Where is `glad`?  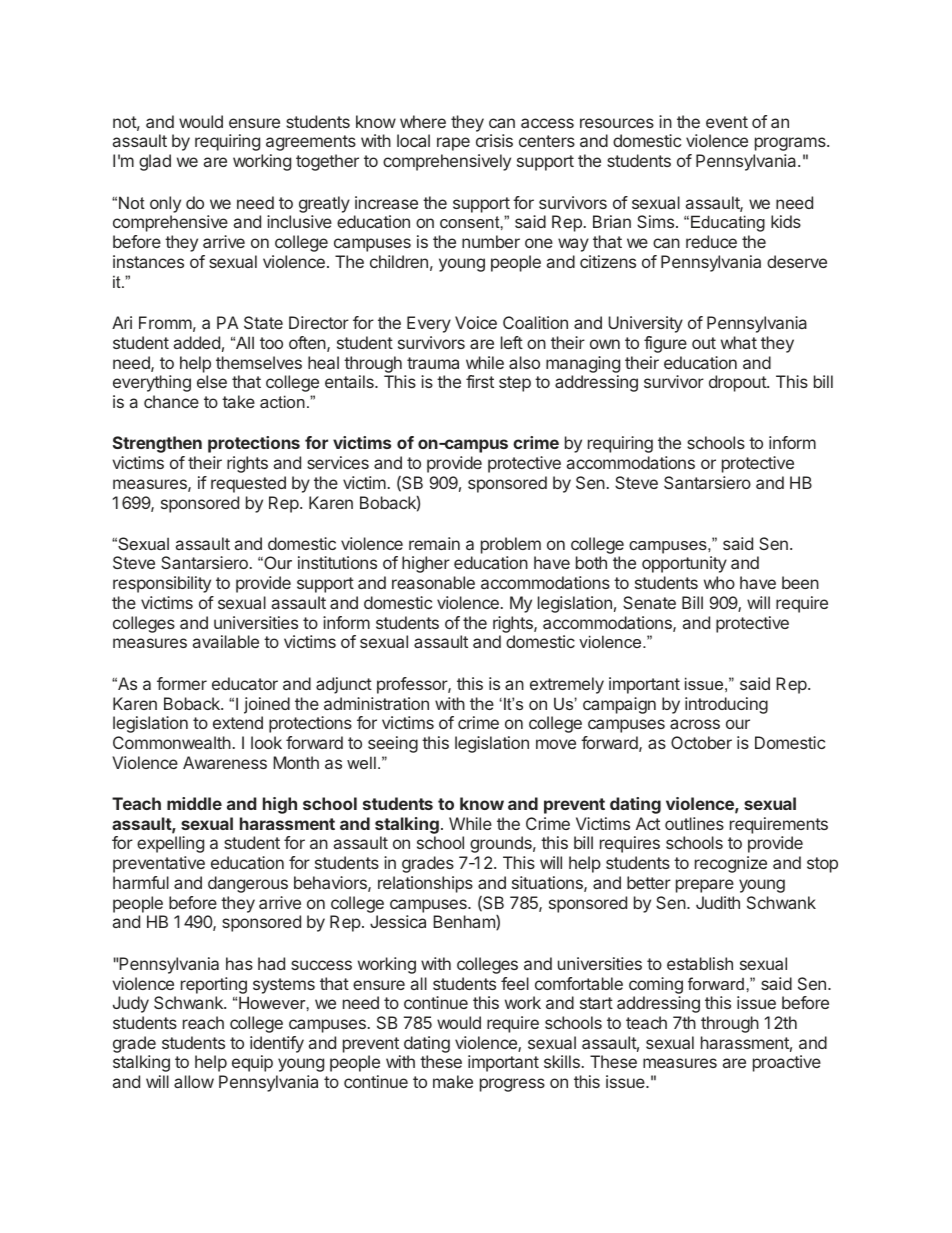
glad is located at coordinates (155, 162).
